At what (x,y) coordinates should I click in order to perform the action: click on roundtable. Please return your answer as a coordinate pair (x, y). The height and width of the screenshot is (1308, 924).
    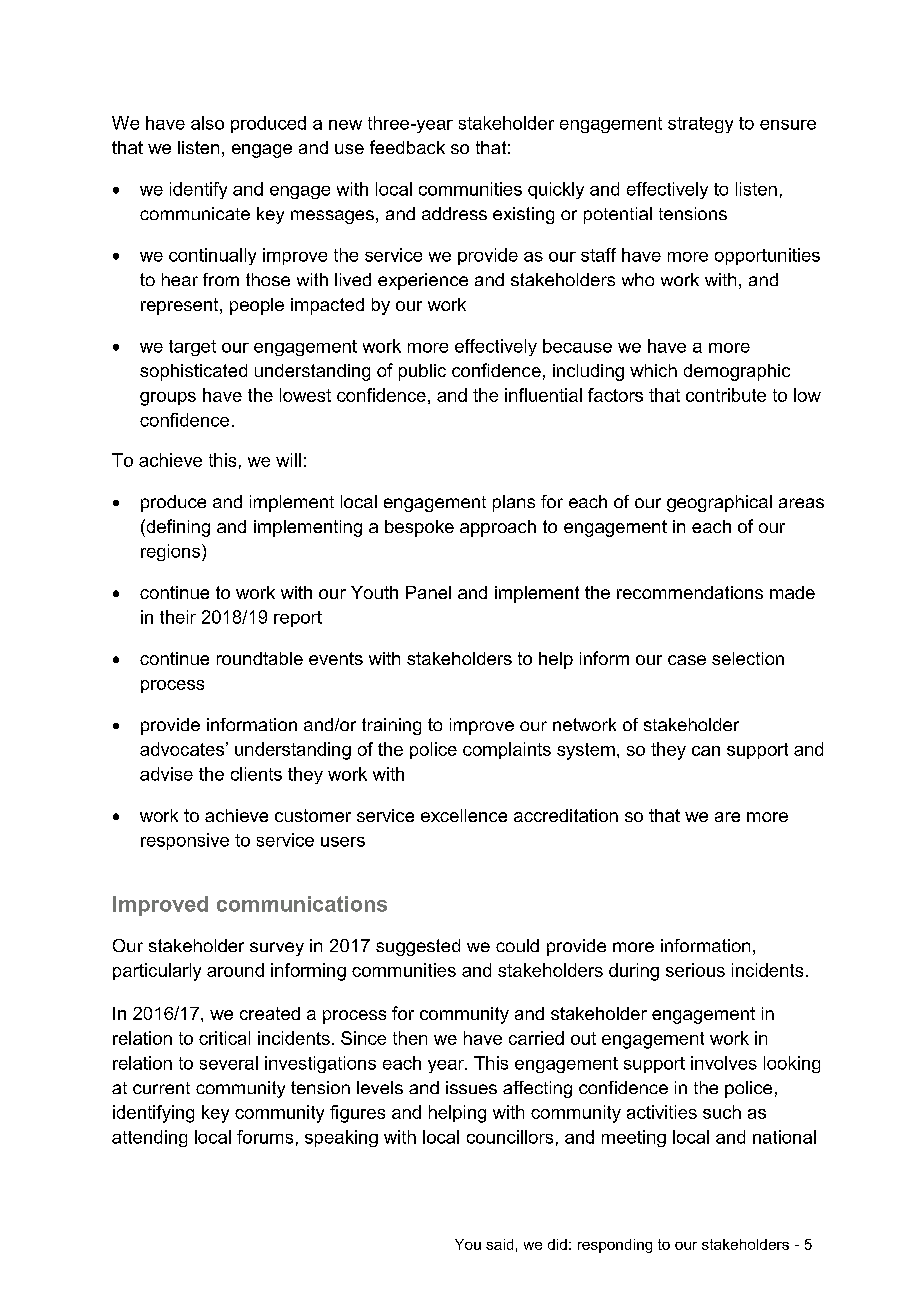
    Looking at the image, I should click on (260, 658).
